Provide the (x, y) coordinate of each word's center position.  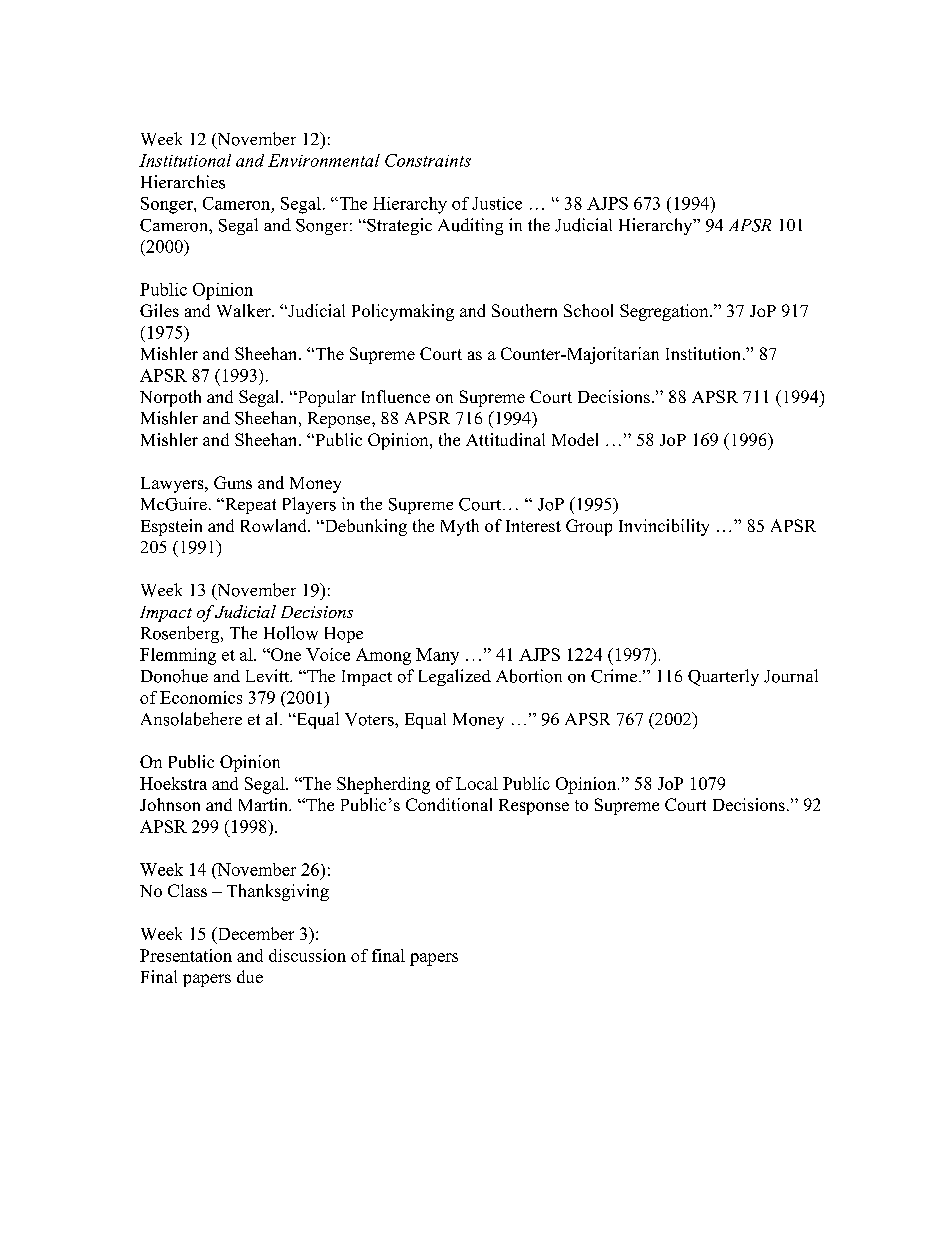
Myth (460, 527)
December (254, 935)
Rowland (275, 525)
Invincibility (664, 527)
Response (534, 807)
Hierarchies (183, 182)
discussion (307, 955)
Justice (497, 203)
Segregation (665, 312)
